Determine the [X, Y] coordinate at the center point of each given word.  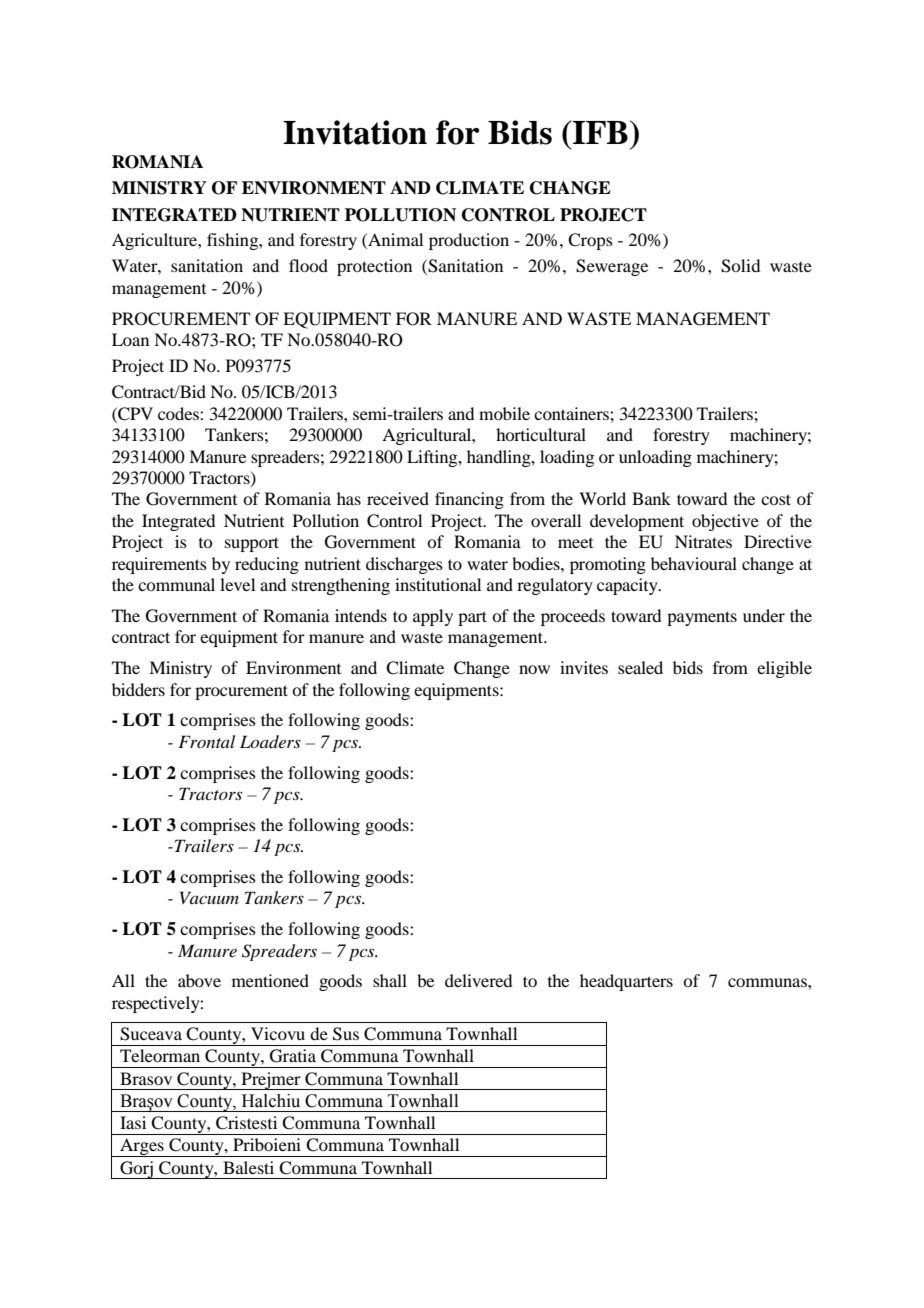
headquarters [626, 982]
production [469, 241]
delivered [478, 980]
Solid [740, 266]
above [199, 980]
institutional [438, 584]
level [237, 584]
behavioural [694, 563]
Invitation [355, 132]
